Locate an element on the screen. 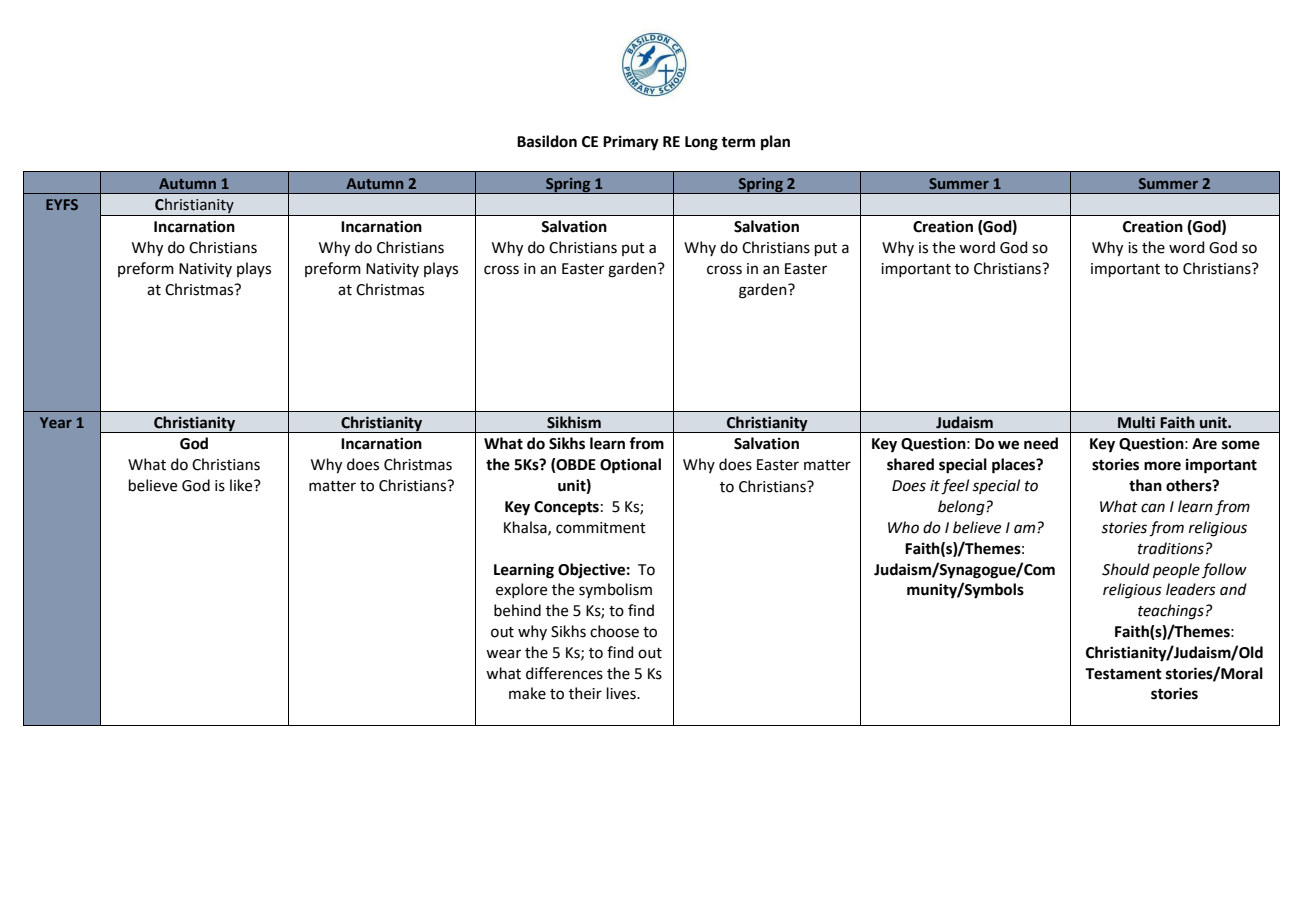 Image resolution: width=1308 pixels, height=924 pixels. Multi is located at coordinates (1136, 422).
